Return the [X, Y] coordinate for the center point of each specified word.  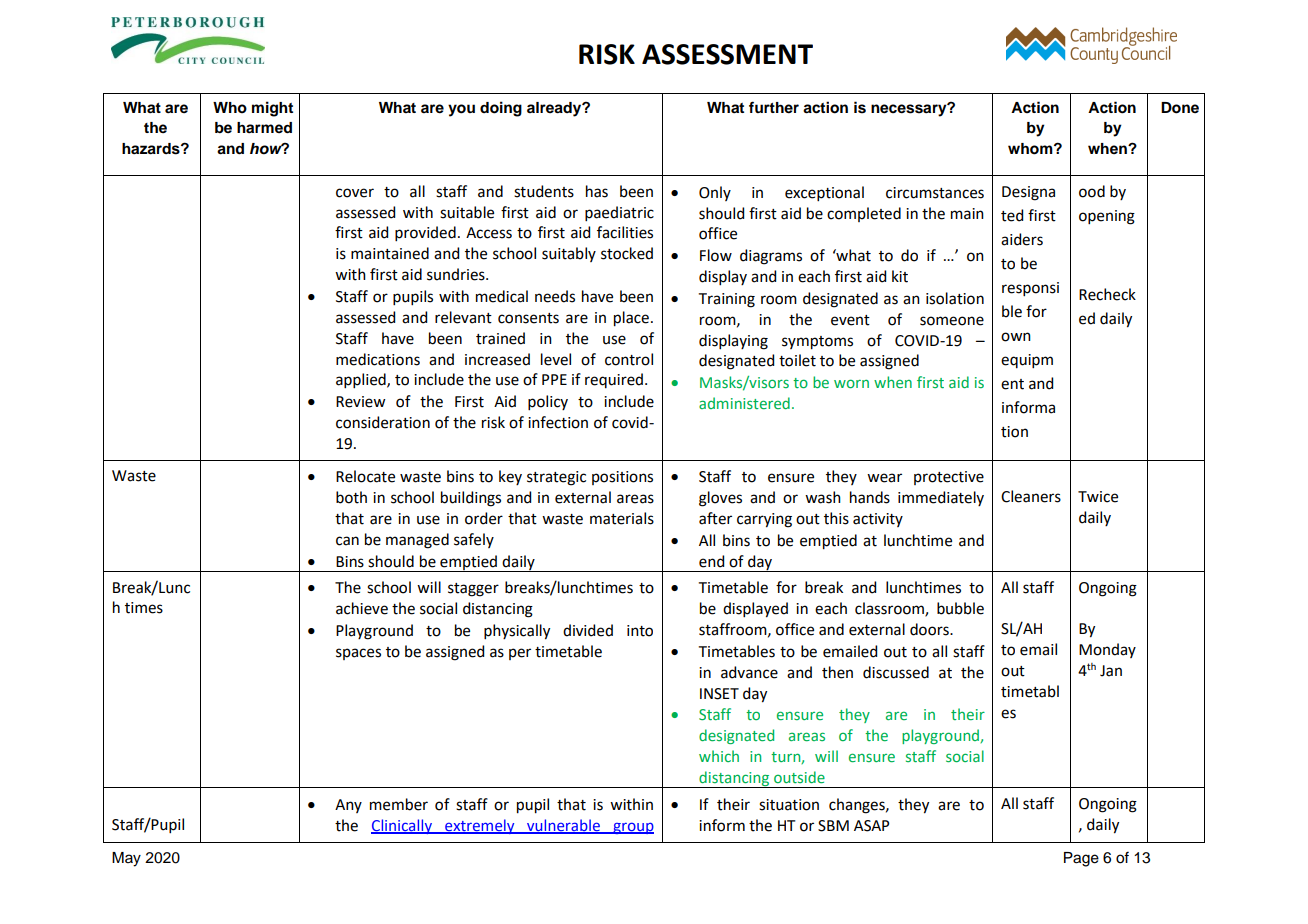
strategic [556, 478]
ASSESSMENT [727, 54]
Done [1180, 108]
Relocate [365, 476]
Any [348, 806]
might [272, 109]
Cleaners [1031, 496]
